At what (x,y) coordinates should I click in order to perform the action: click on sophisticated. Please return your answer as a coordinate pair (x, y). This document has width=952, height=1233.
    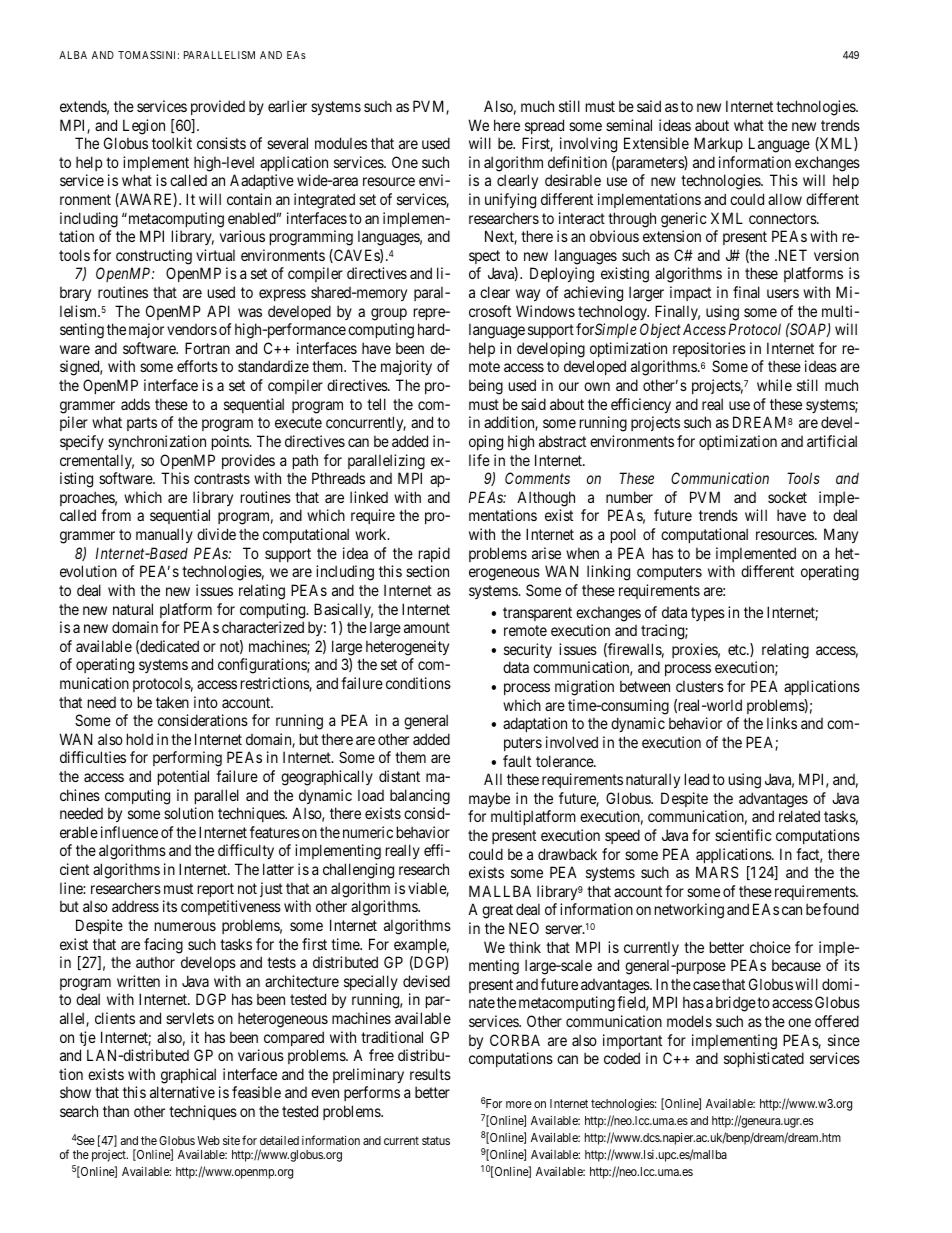
    Looking at the image, I should click on (764, 1059).
